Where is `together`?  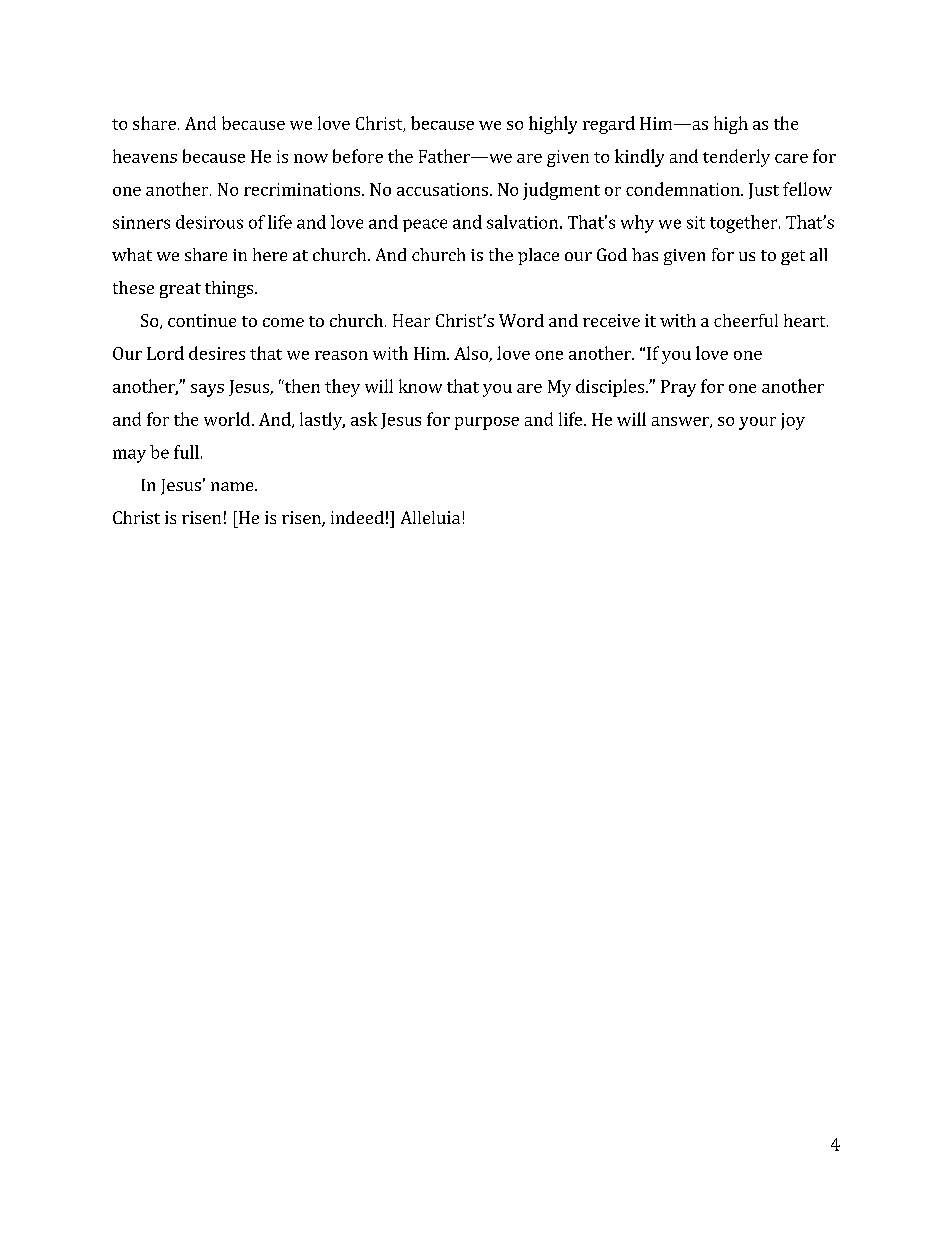 together is located at coordinates (745, 224).
